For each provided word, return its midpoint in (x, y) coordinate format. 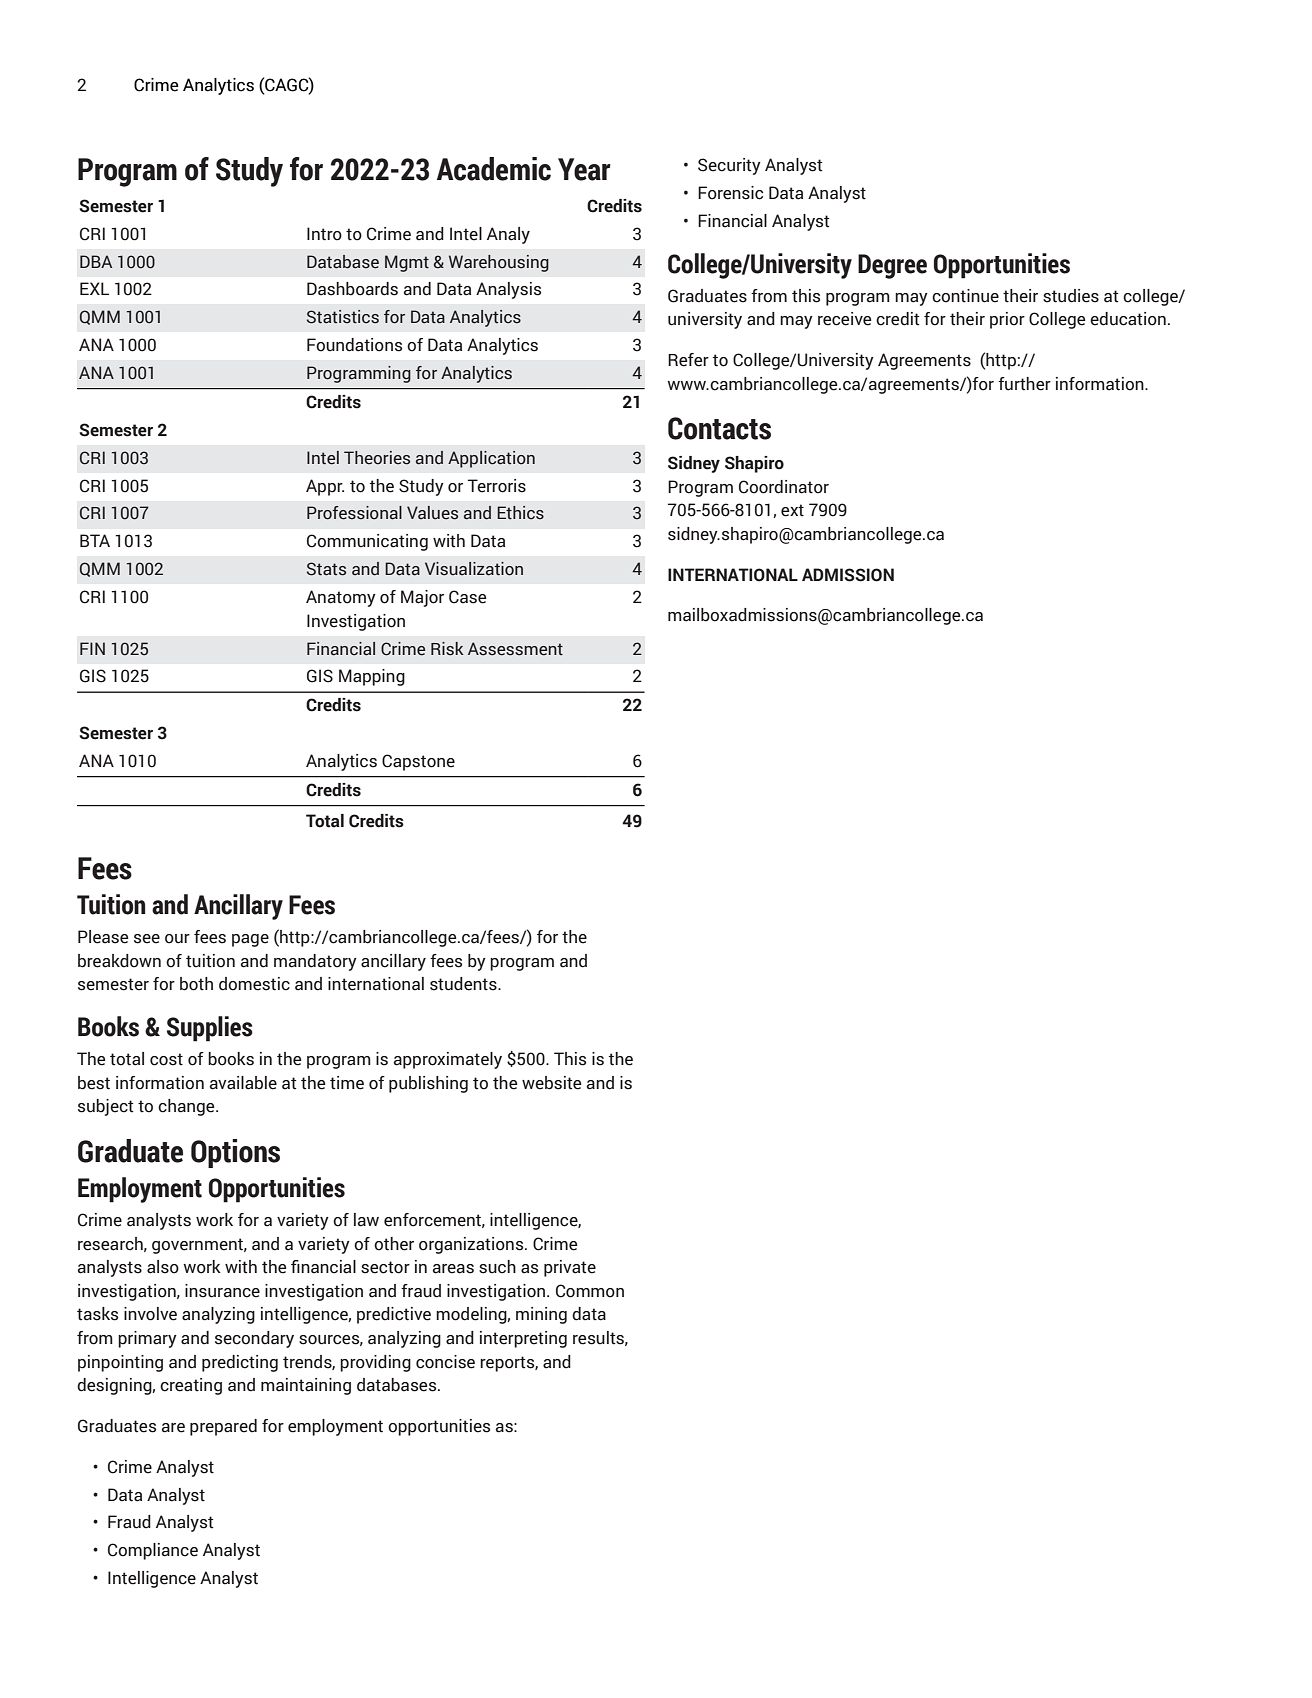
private (570, 1268)
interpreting (523, 1339)
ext (792, 510)
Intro (324, 234)
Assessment (515, 649)
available (243, 1083)
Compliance (153, 1551)
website (551, 1083)
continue (965, 296)
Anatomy (341, 598)
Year (584, 169)
